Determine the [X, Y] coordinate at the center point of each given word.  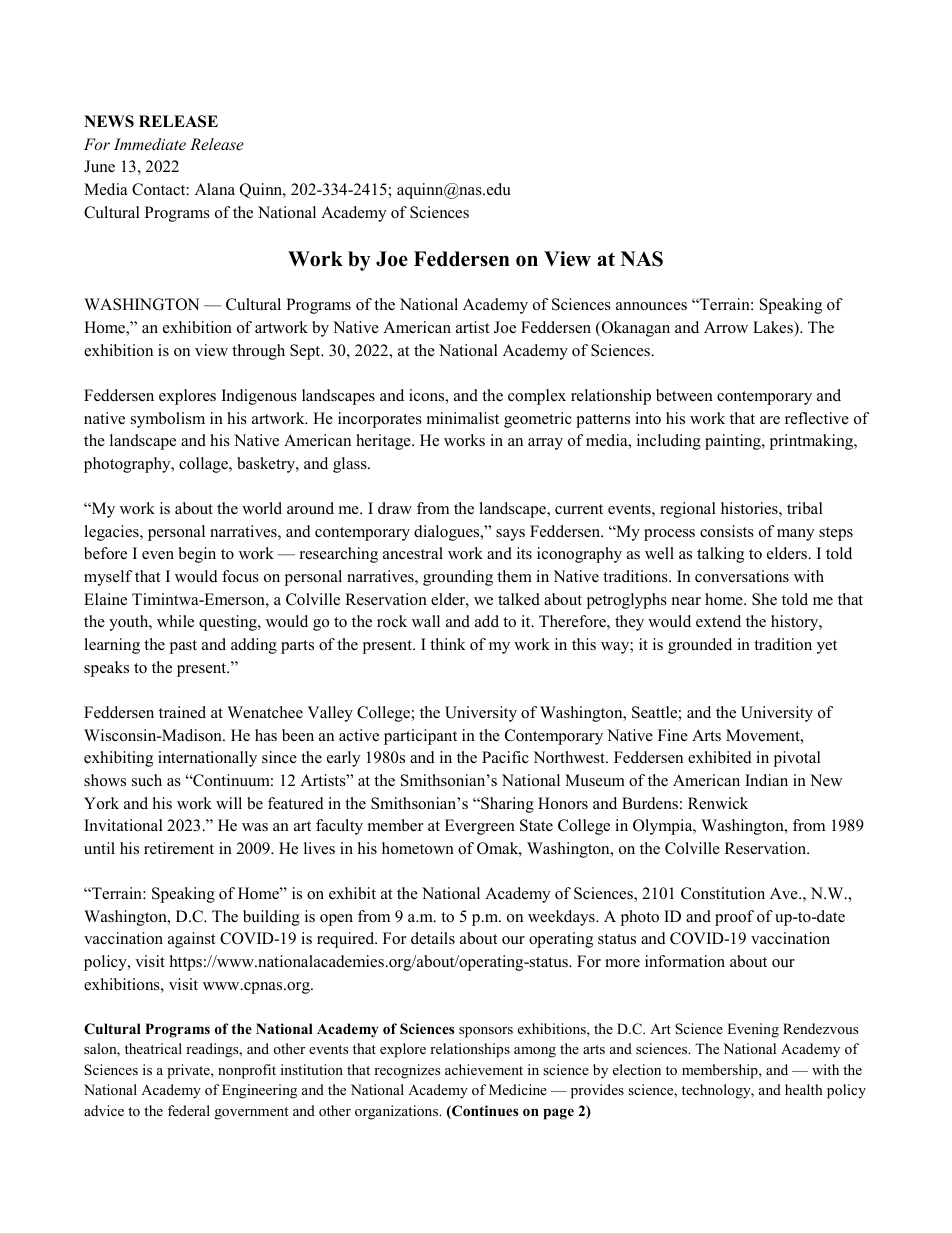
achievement [484, 1069]
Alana [215, 189]
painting [734, 442]
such [147, 780]
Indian [766, 780]
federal [189, 1110]
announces [651, 306]
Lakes [774, 327]
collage [204, 465]
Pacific [505, 757]
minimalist [463, 418]
